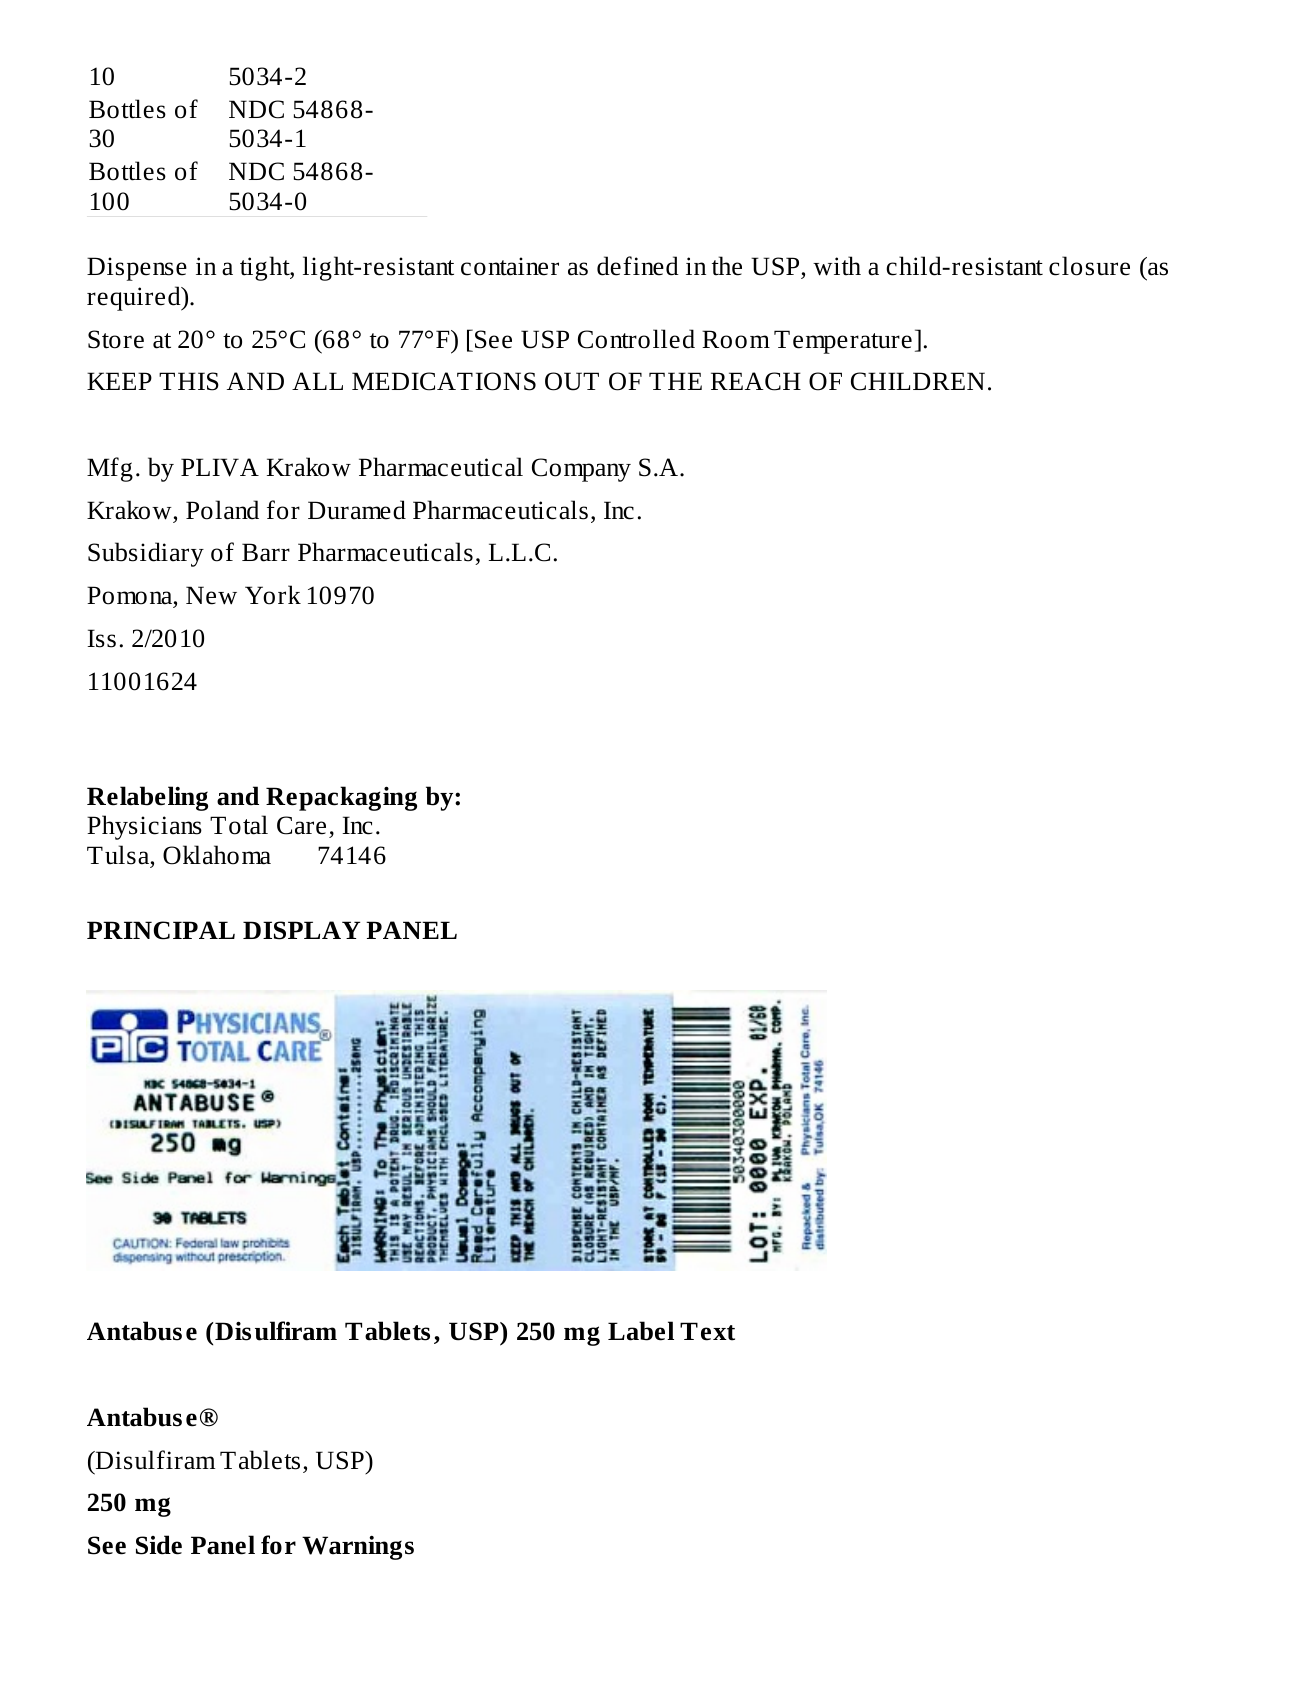  I want to click on PRINCIPAL, so click(161, 930).
